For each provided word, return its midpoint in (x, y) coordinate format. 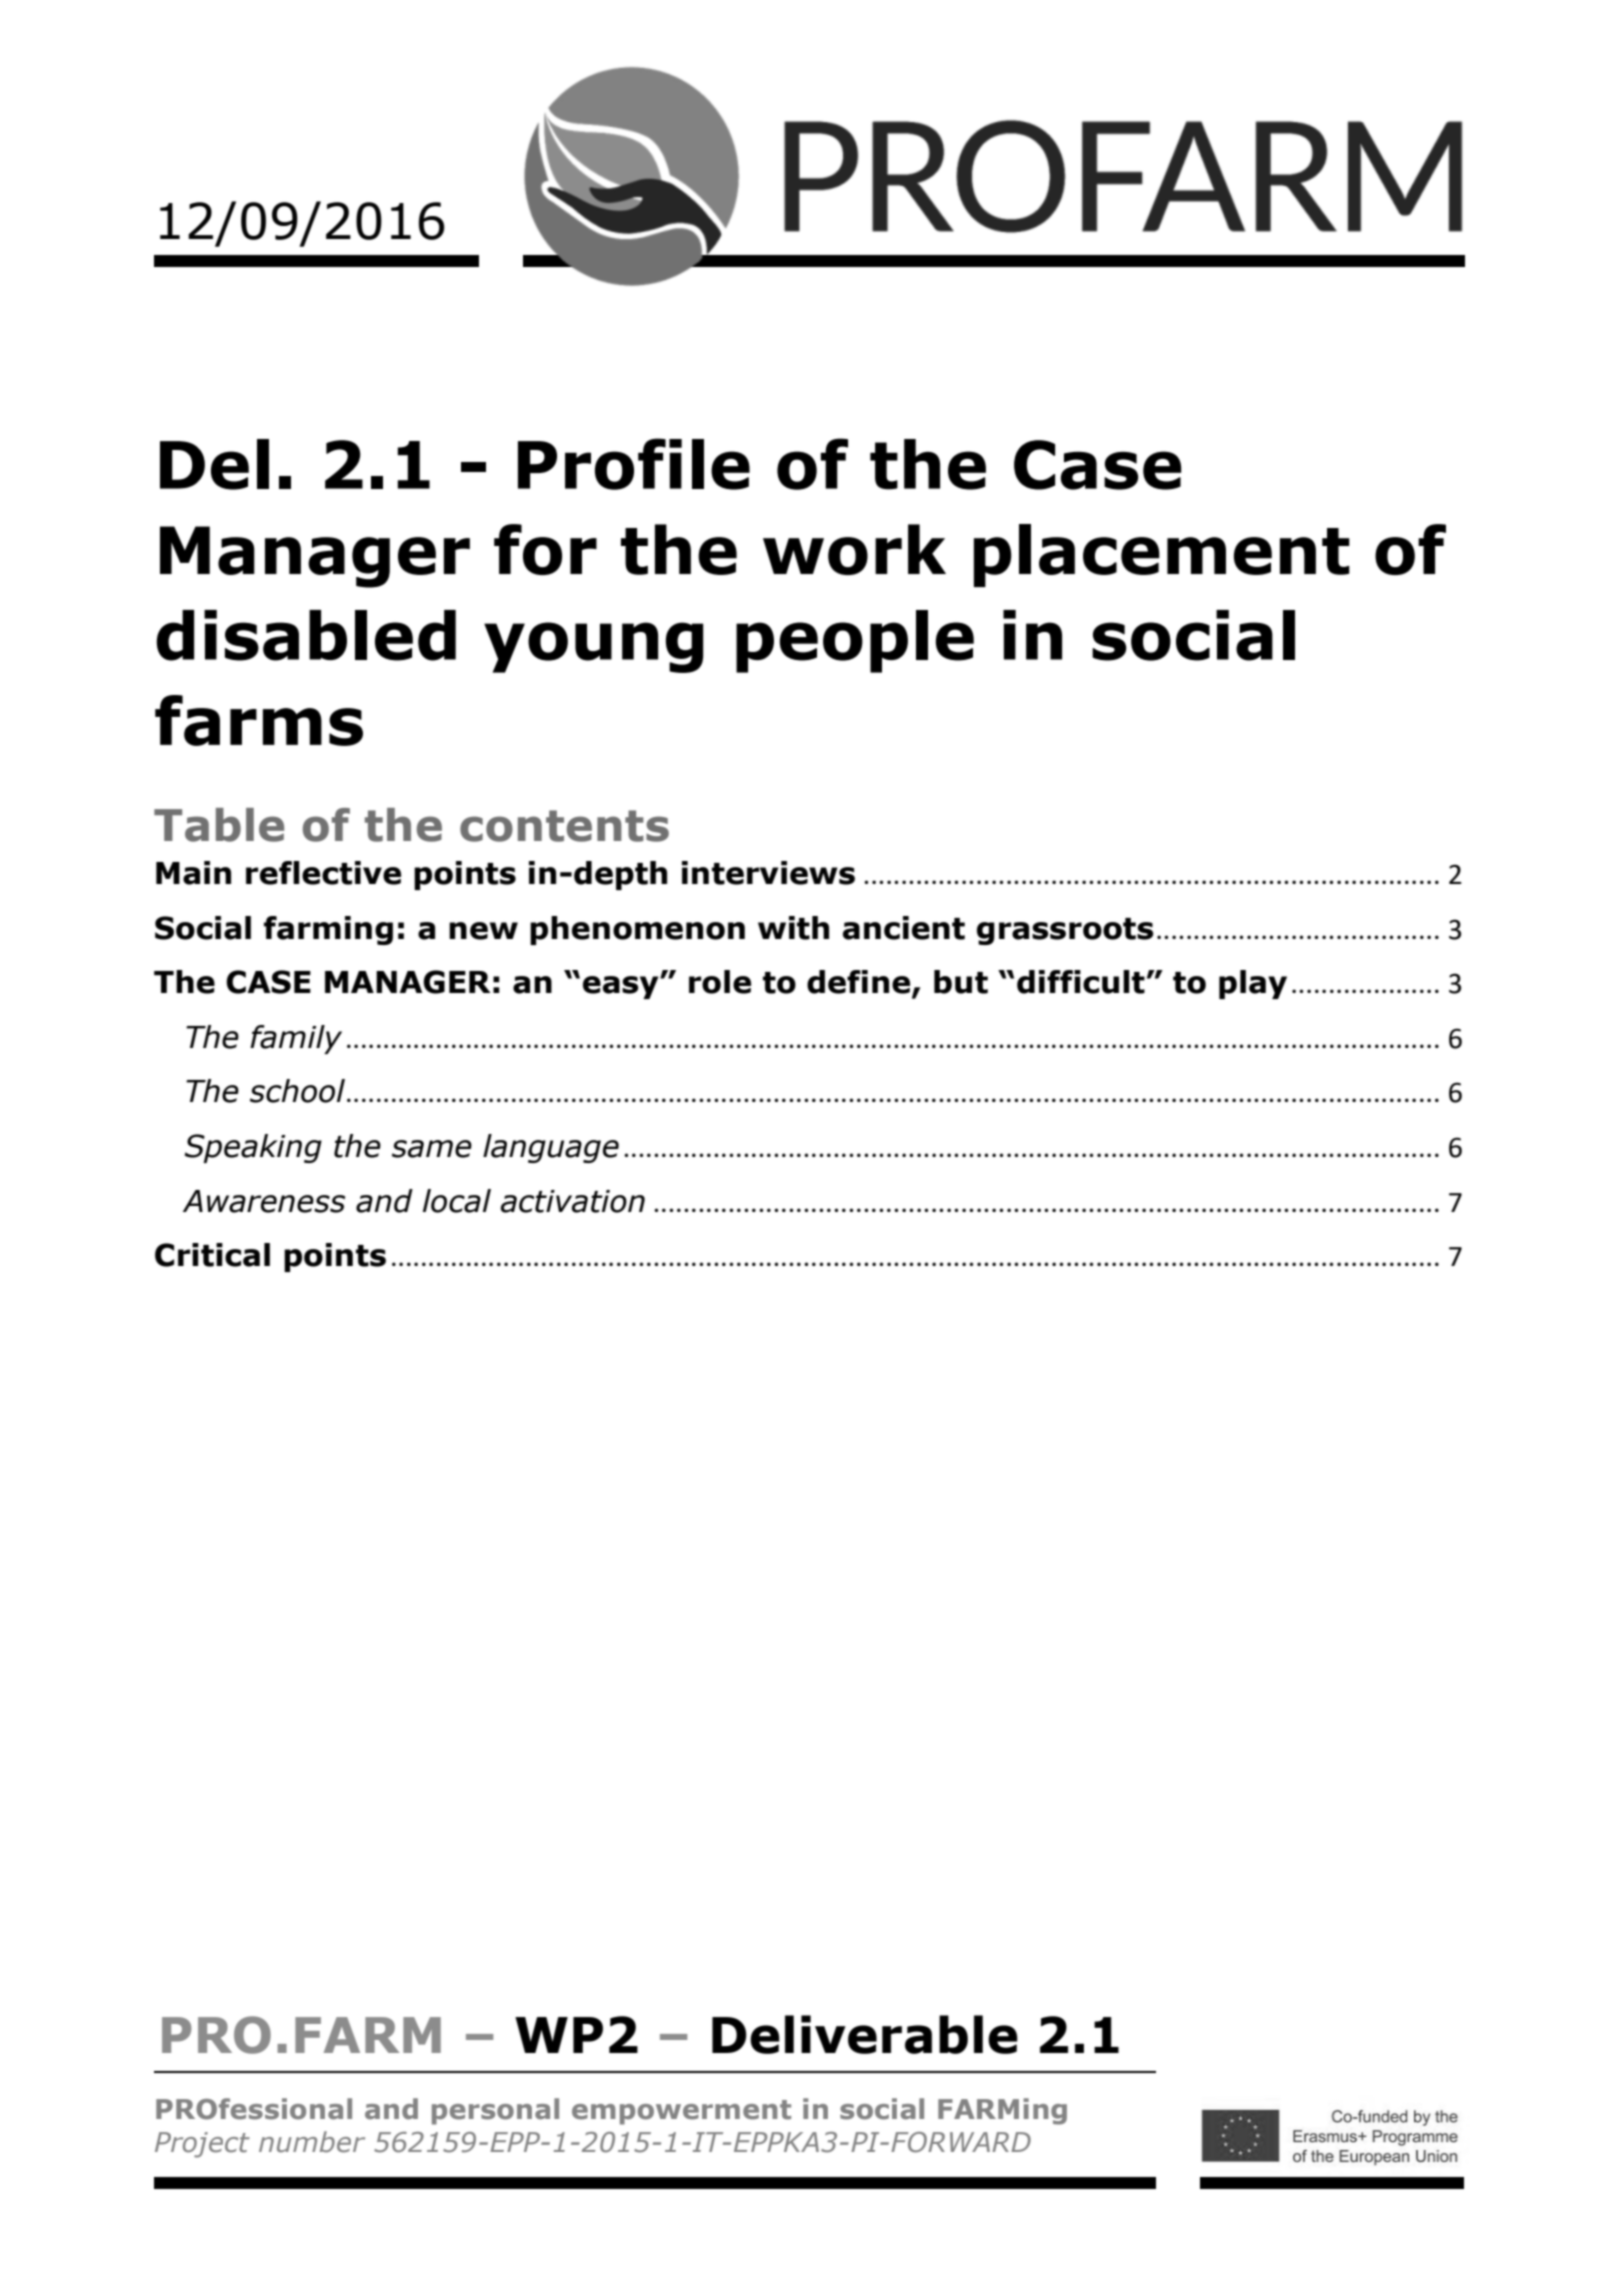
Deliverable (865, 2034)
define (860, 983)
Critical (212, 1255)
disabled (306, 635)
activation (573, 1201)
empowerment (681, 2112)
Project (202, 2145)
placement (1162, 555)
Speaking (253, 1148)
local (457, 1201)
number (312, 2142)
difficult (1081, 982)
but (961, 982)
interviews (768, 873)
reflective (323, 873)
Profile (634, 464)
